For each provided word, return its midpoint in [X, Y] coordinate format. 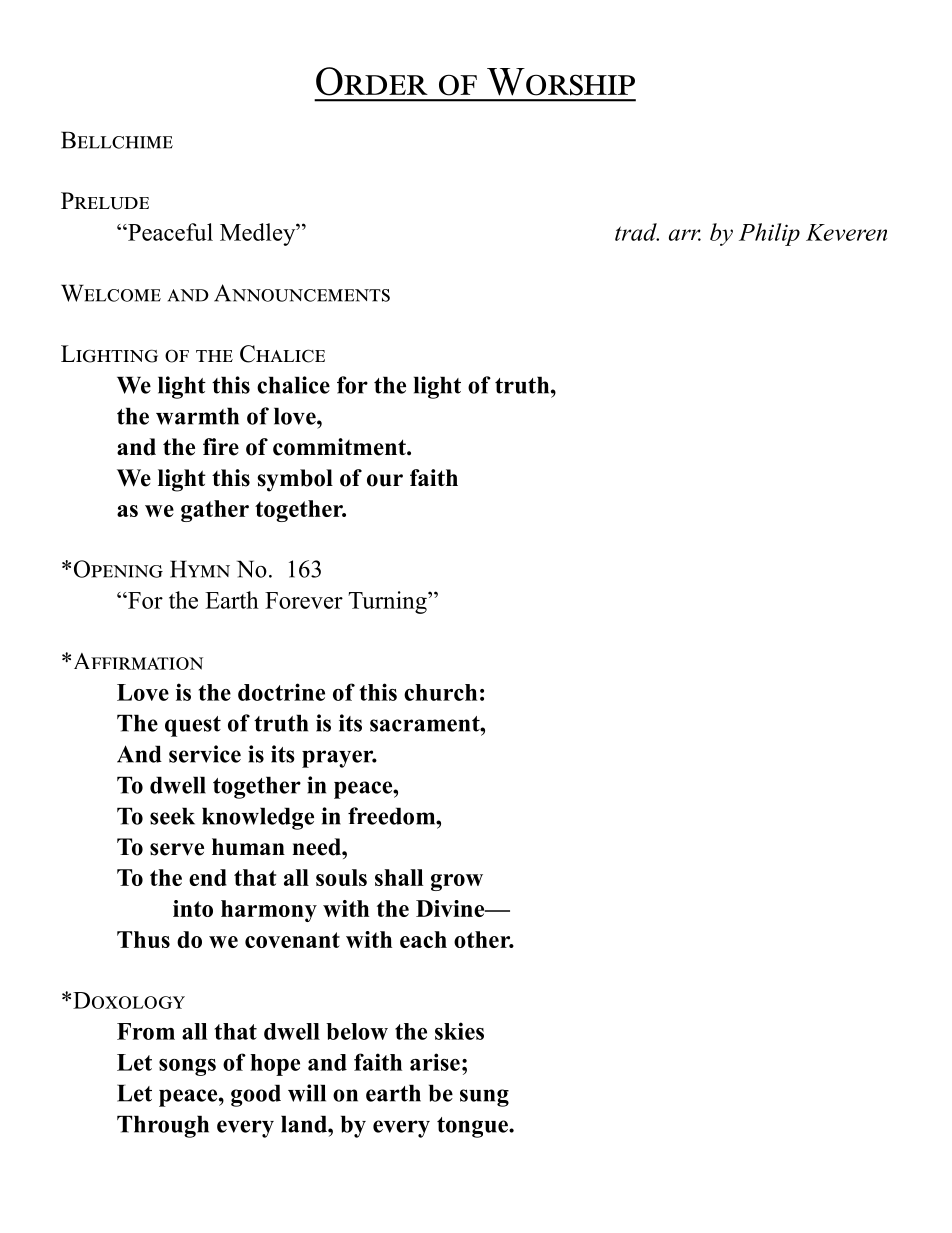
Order [372, 81]
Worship [561, 82]
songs [187, 1067]
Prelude [105, 201]
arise [435, 1062]
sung [484, 1098]
